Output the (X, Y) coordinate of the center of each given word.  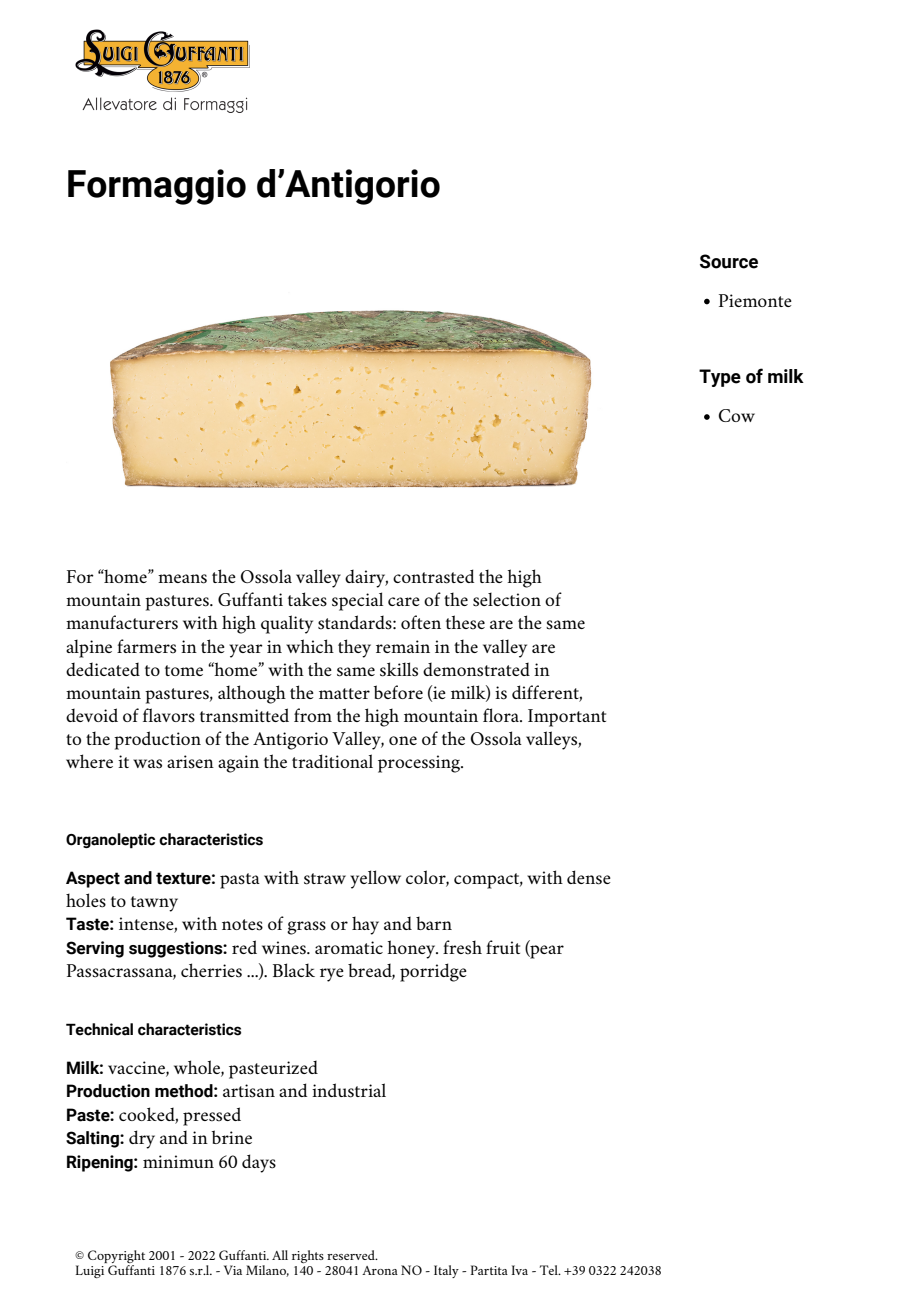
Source (729, 261)
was (147, 764)
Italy (446, 1271)
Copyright (116, 1258)
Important (567, 718)
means (182, 579)
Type (720, 378)
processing (420, 764)
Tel (550, 1270)
